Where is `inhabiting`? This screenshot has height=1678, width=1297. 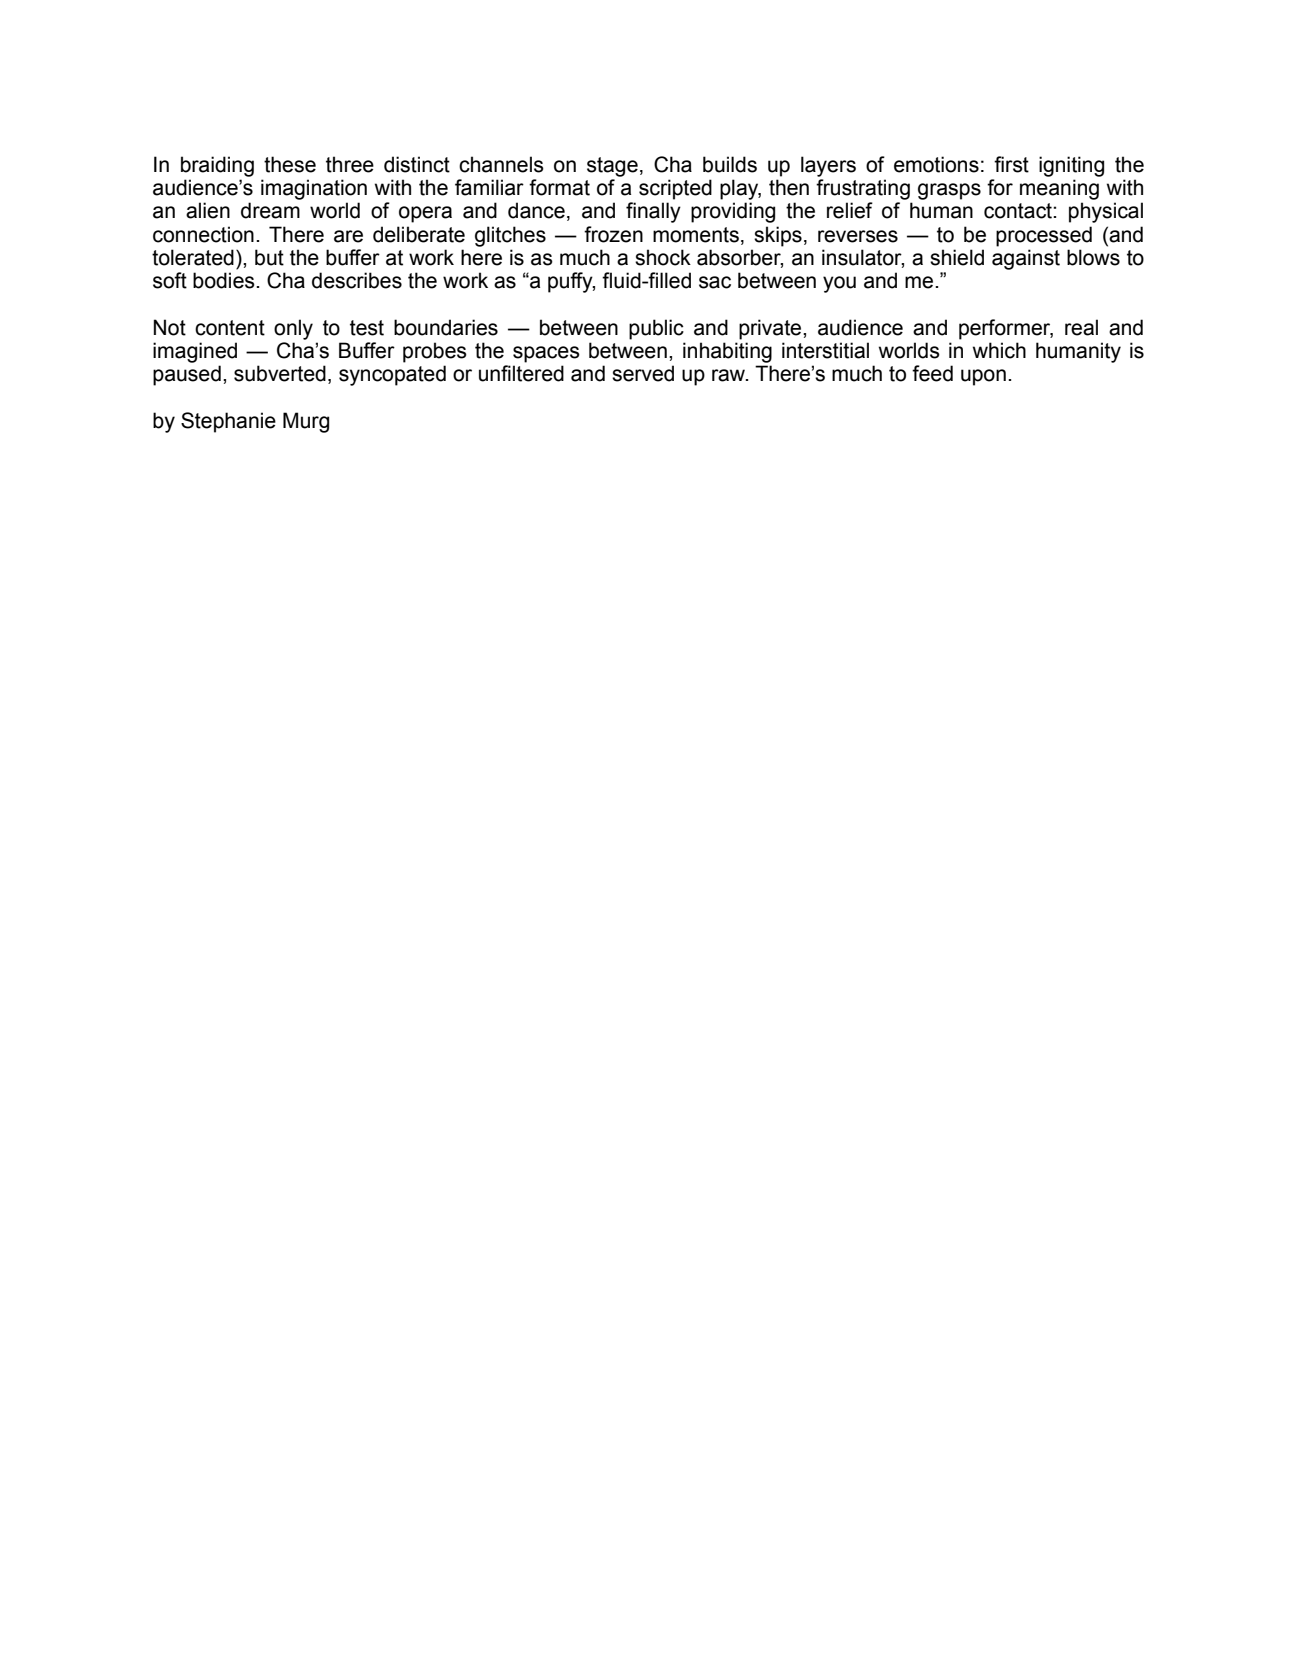
inhabiting is located at coordinates (727, 352).
